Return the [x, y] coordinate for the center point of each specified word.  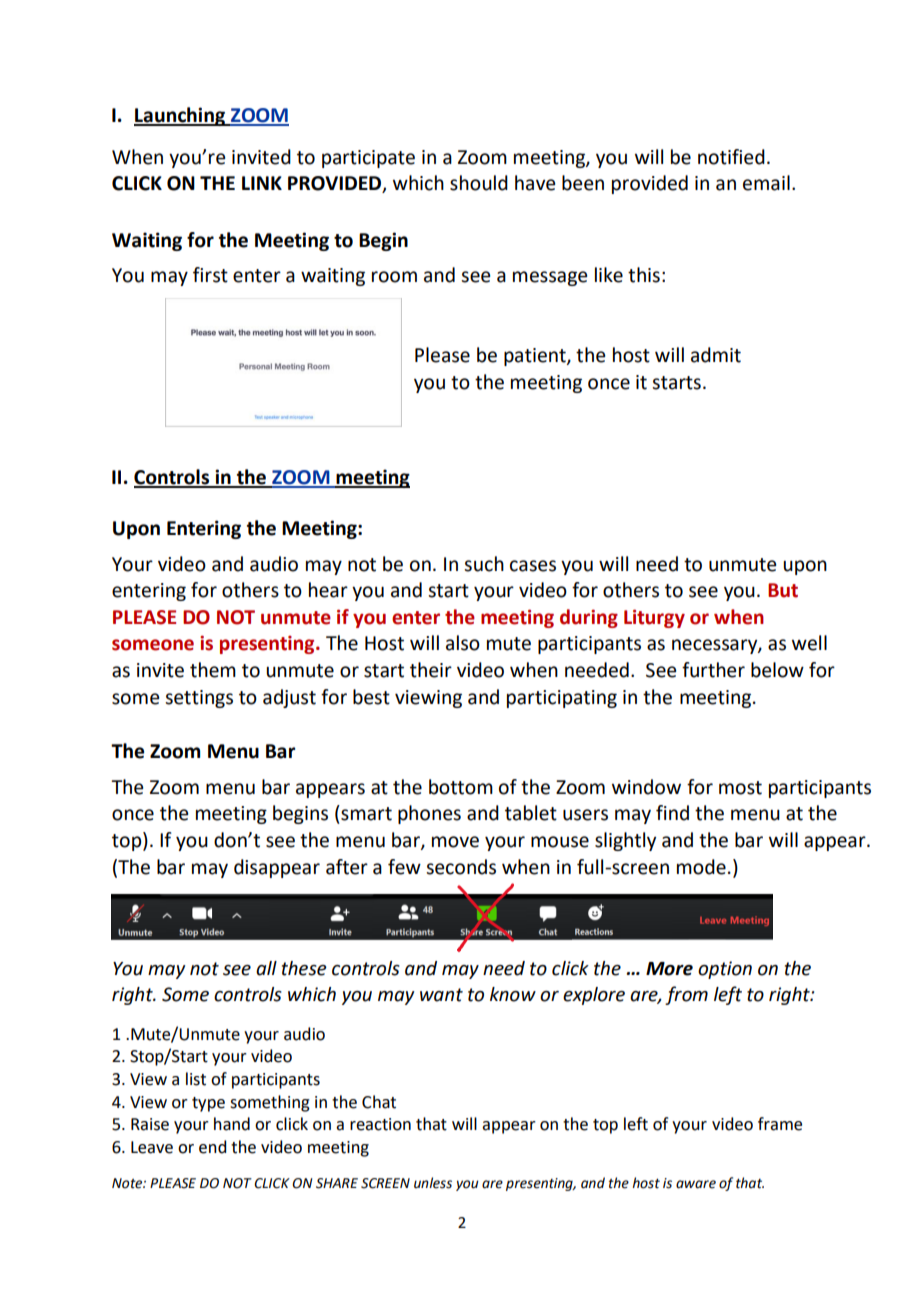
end [212, 1147]
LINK [262, 183]
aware [696, 1184]
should [479, 183]
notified [731, 157]
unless [433, 1183]
